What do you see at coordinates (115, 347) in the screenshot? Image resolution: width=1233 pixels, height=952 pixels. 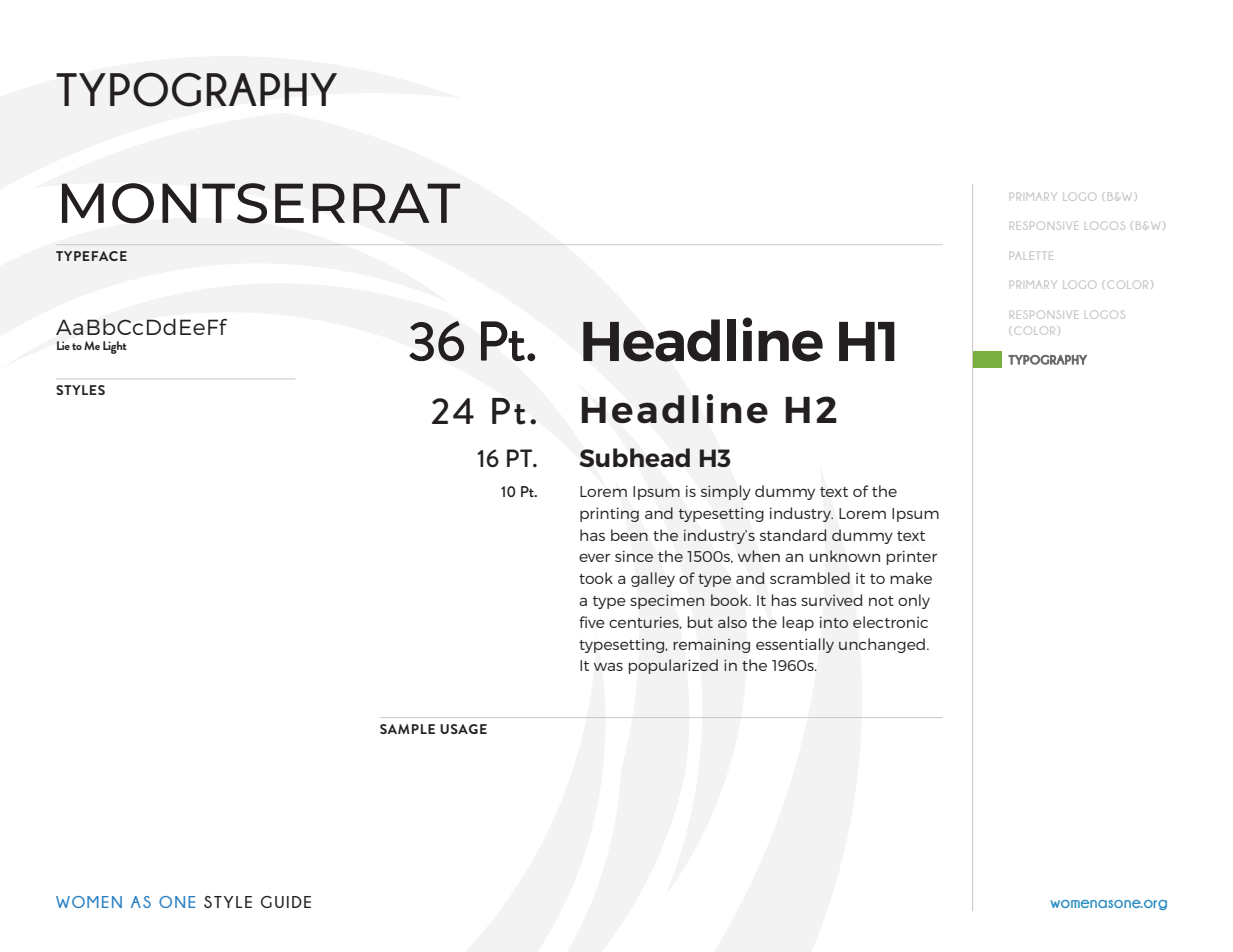 I see `Light` at bounding box center [115, 347].
